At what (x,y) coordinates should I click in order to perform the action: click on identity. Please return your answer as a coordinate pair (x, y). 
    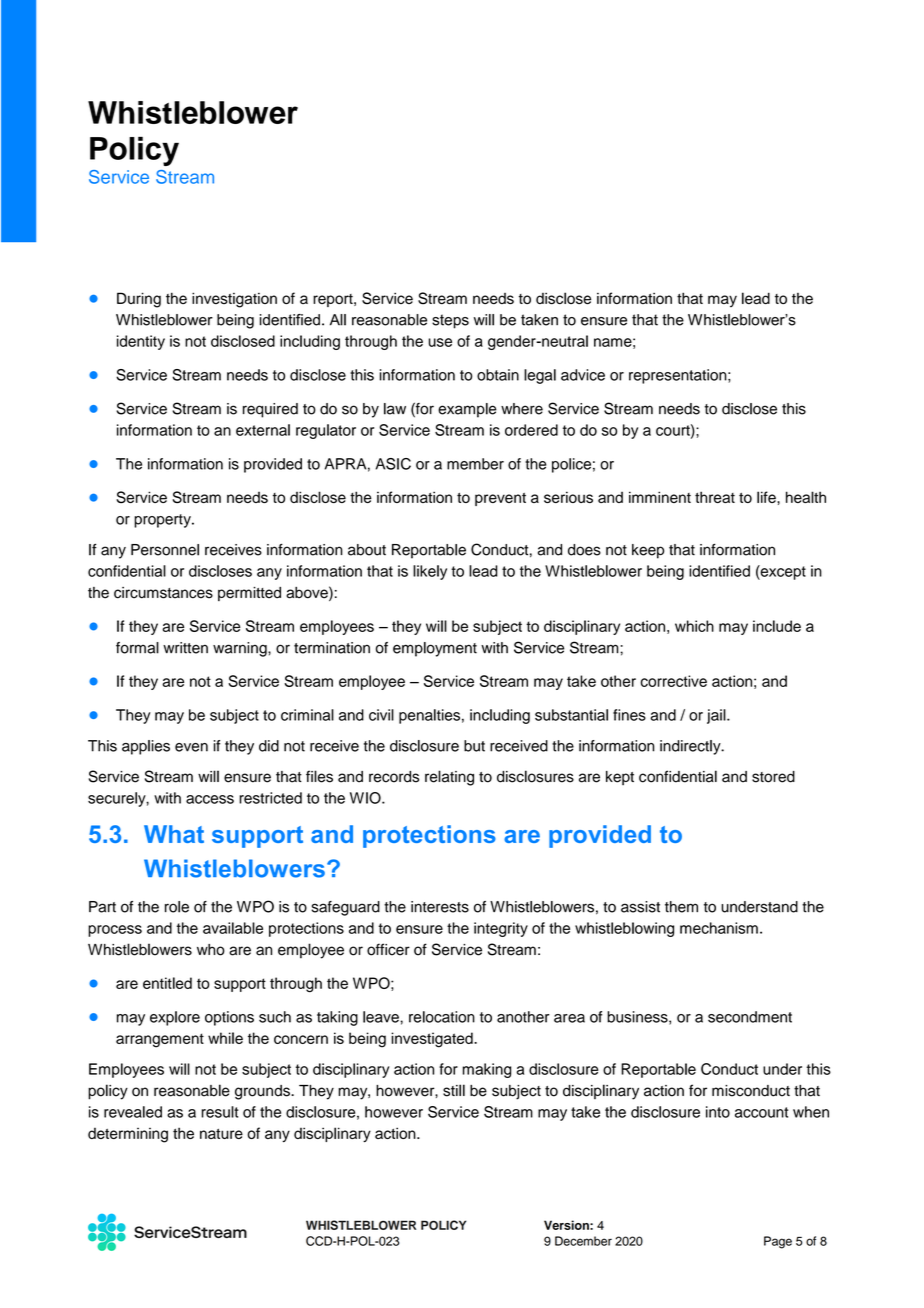
    Looking at the image, I should click on (141, 342).
